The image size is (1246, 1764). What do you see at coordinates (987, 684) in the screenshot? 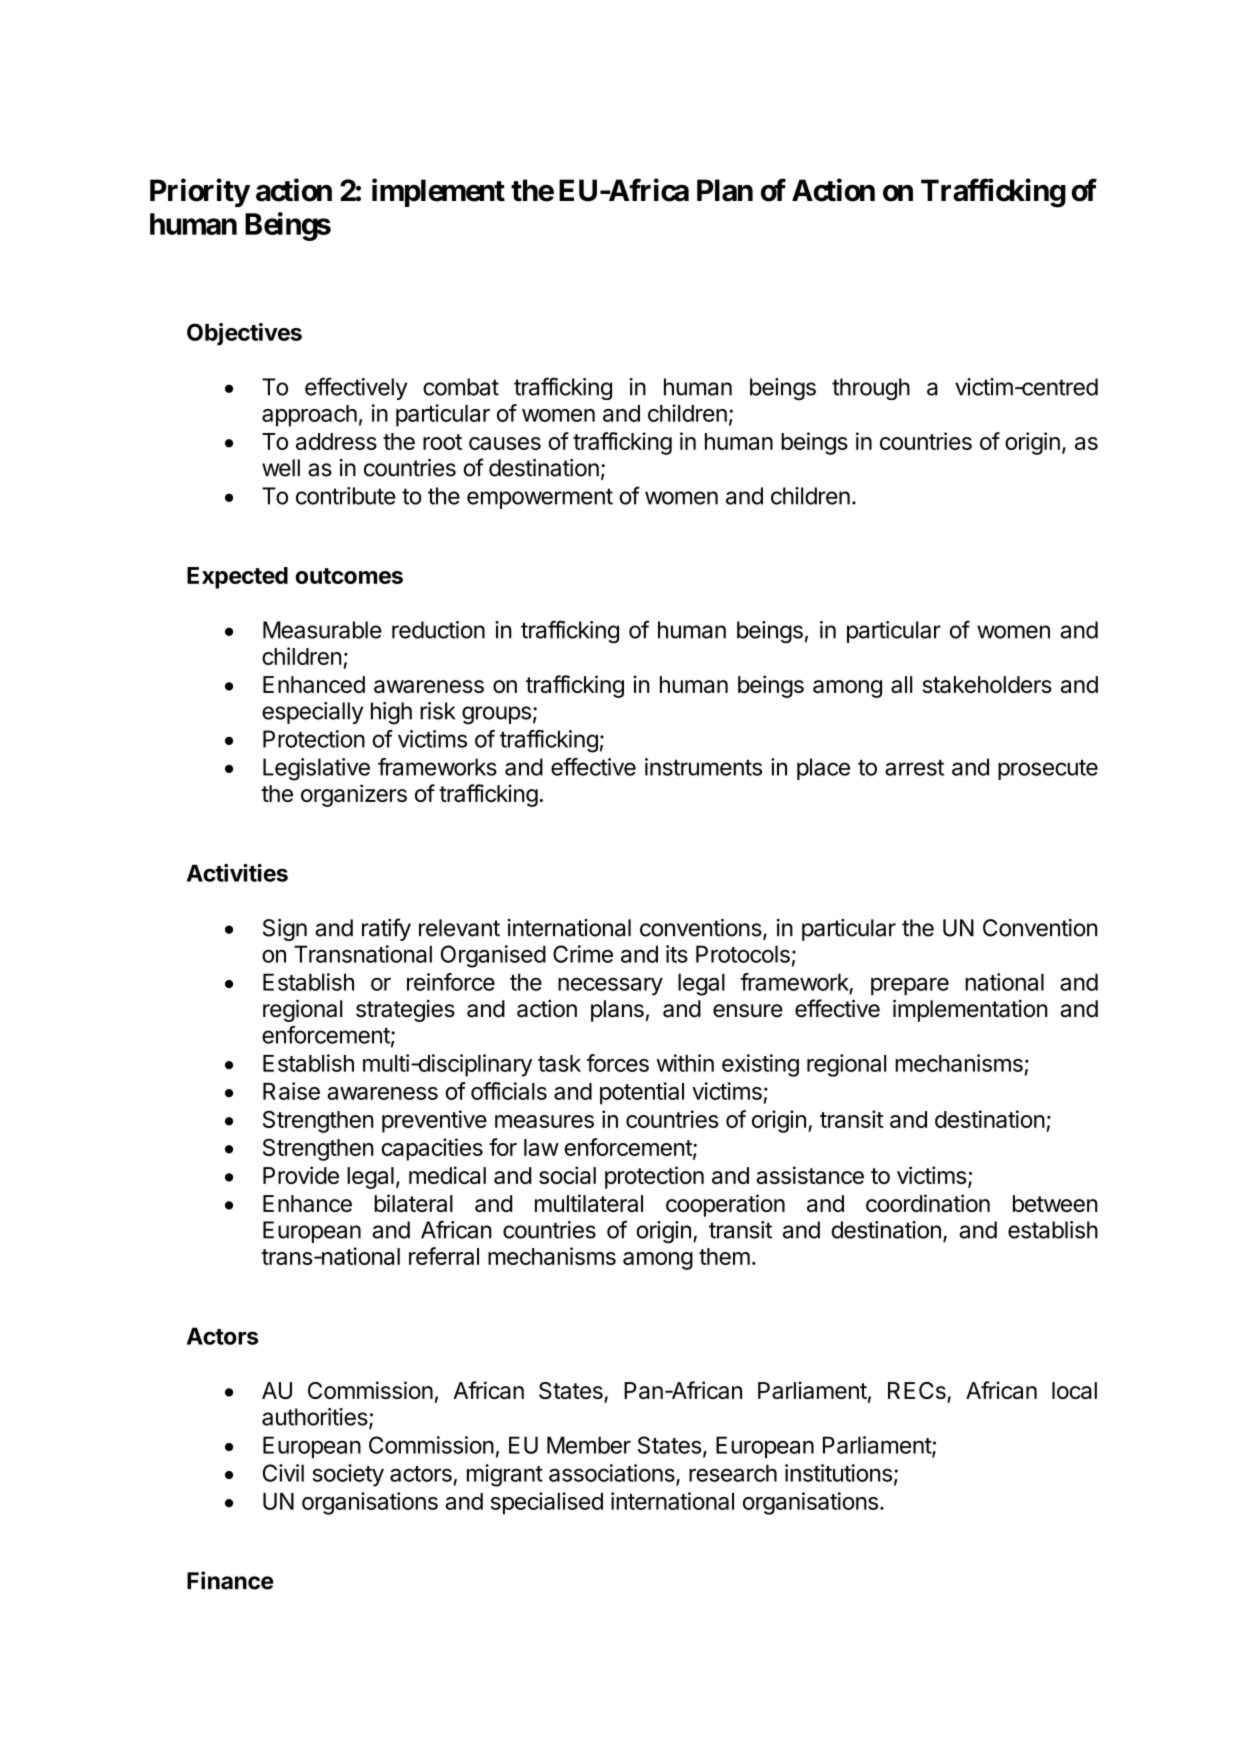
I see `stakeholders` at bounding box center [987, 684].
